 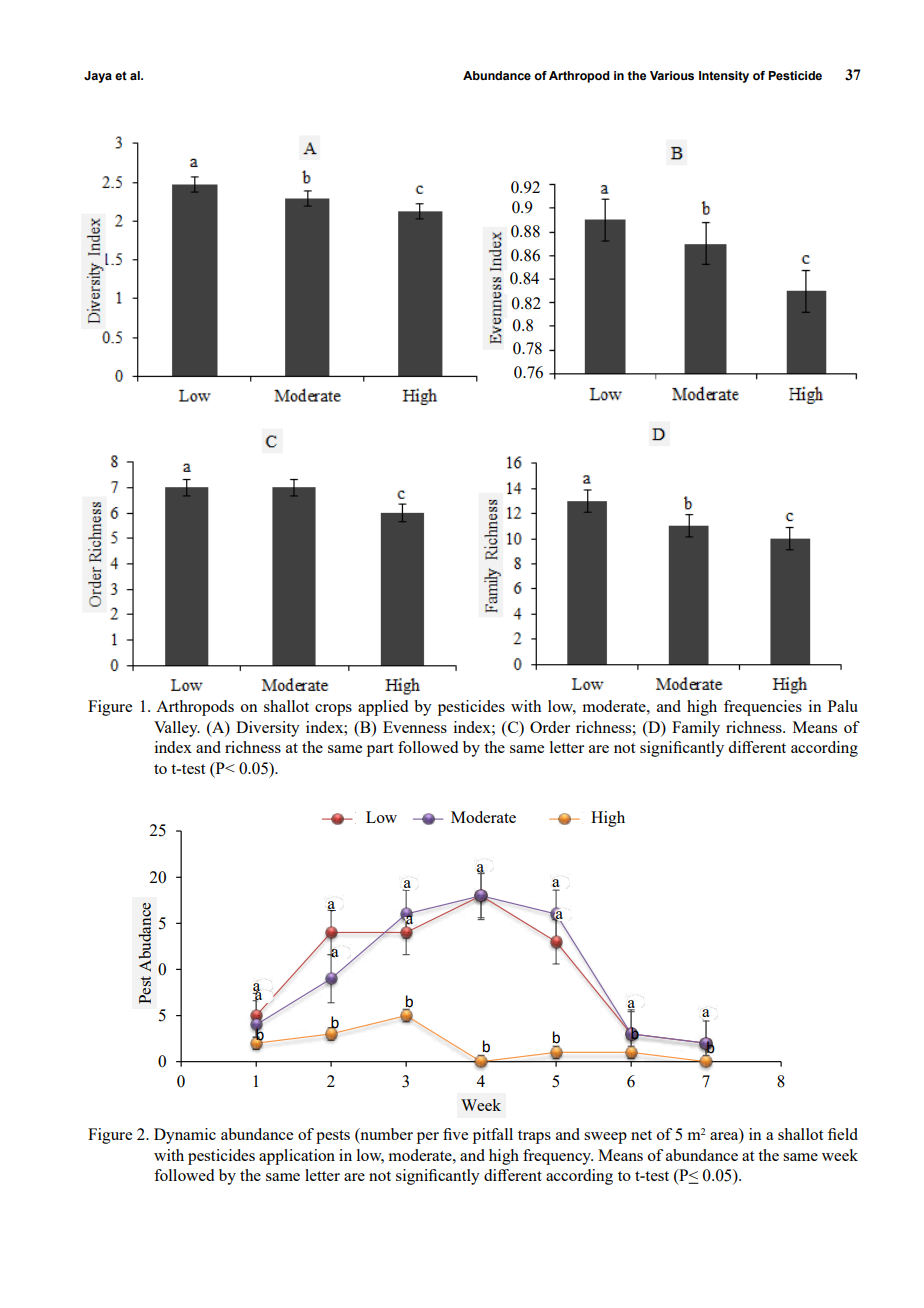 What do you see at coordinates (455, 1134) in the screenshot?
I see `five` at bounding box center [455, 1134].
